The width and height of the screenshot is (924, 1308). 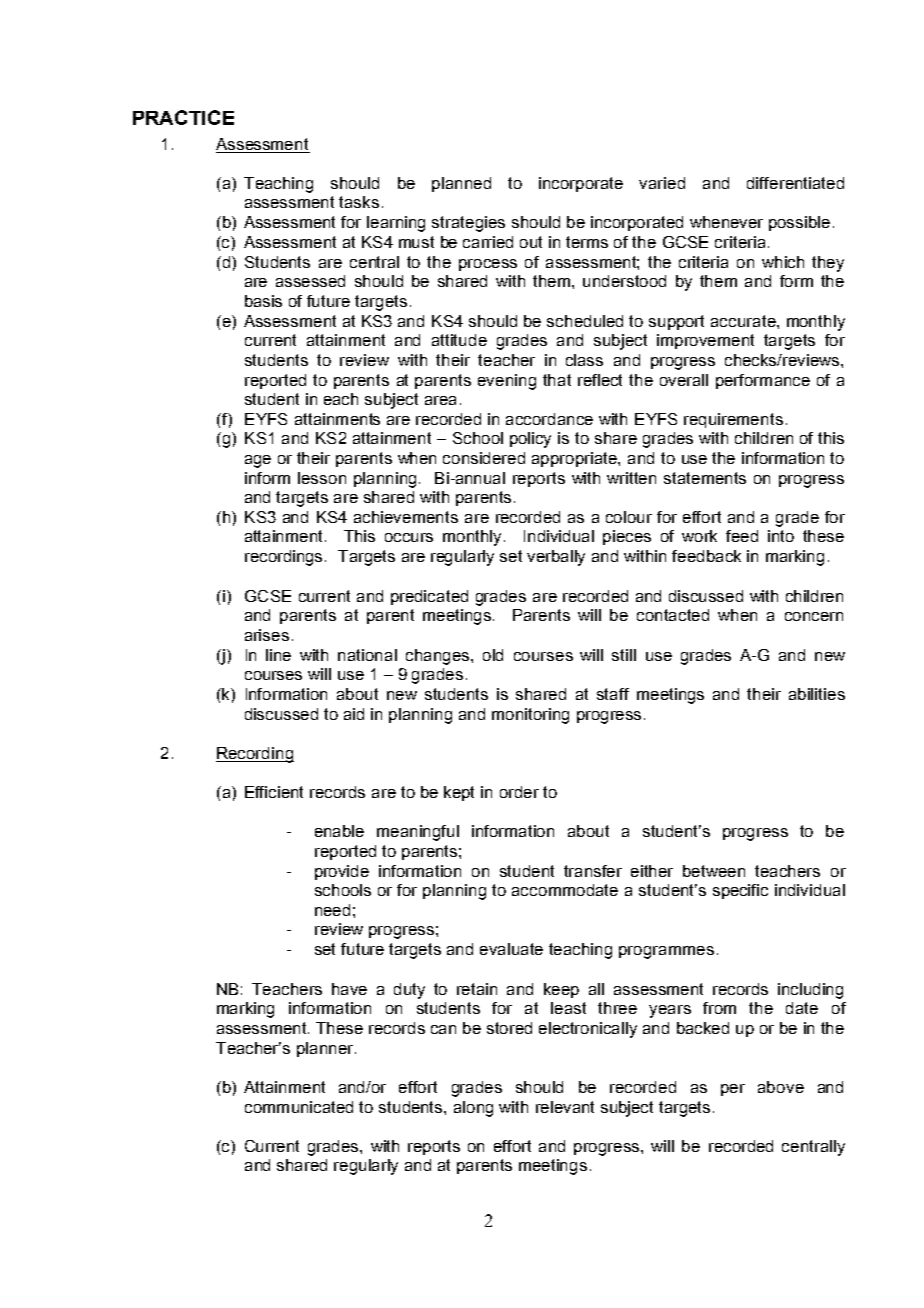 What do you see at coordinates (814, 616) in the screenshot?
I see `concern` at bounding box center [814, 616].
